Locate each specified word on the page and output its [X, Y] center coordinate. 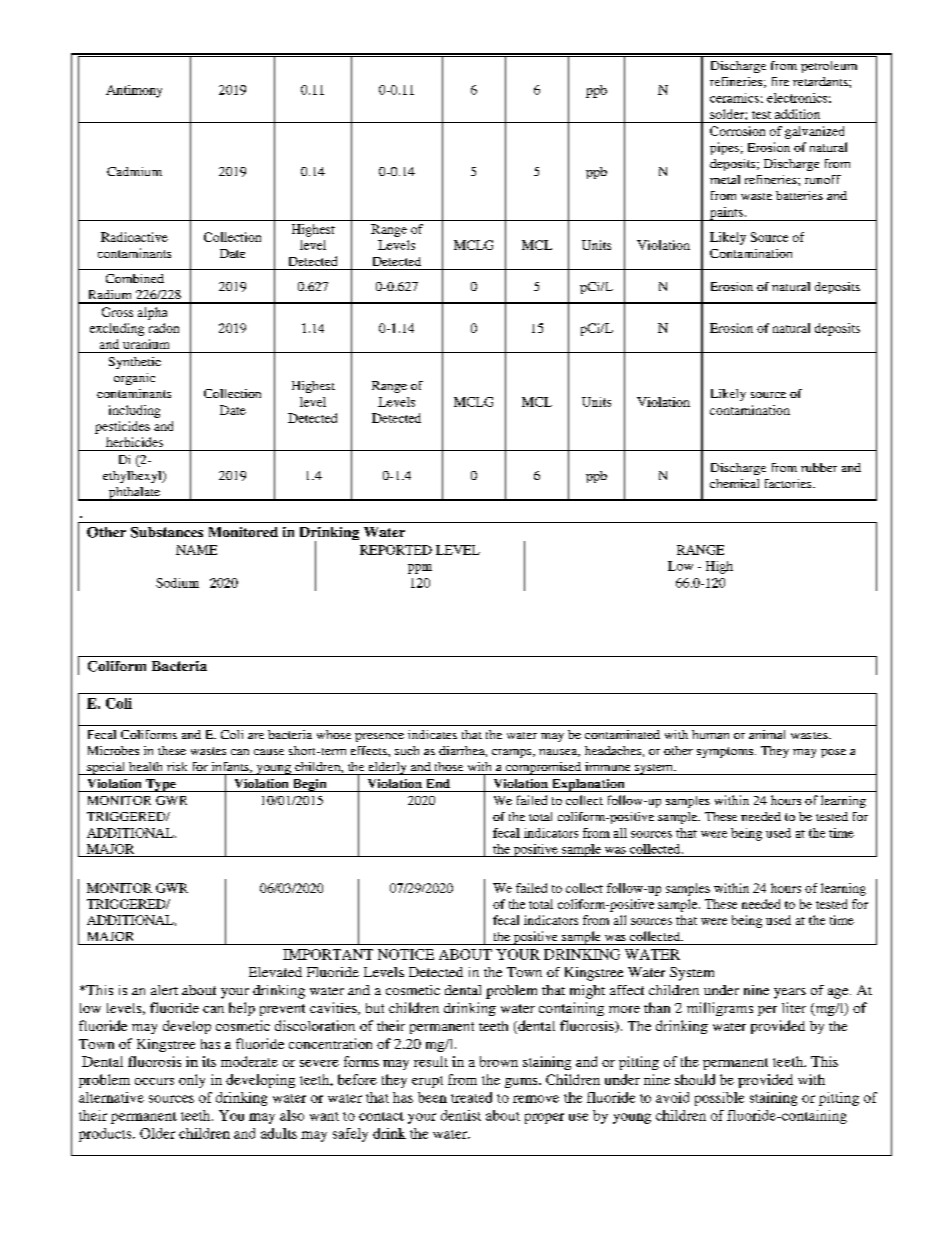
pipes [724, 148]
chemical [734, 483]
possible [719, 1099]
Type [161, 785]
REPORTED [396, 550]
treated [471, 1097]
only [192, 1081]
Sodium [177, 583]
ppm [420, 569]
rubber [819, 467]
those [449, 766]
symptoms [726, 752]
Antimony [134, 91]
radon [164, 328]
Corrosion [737, 131]
